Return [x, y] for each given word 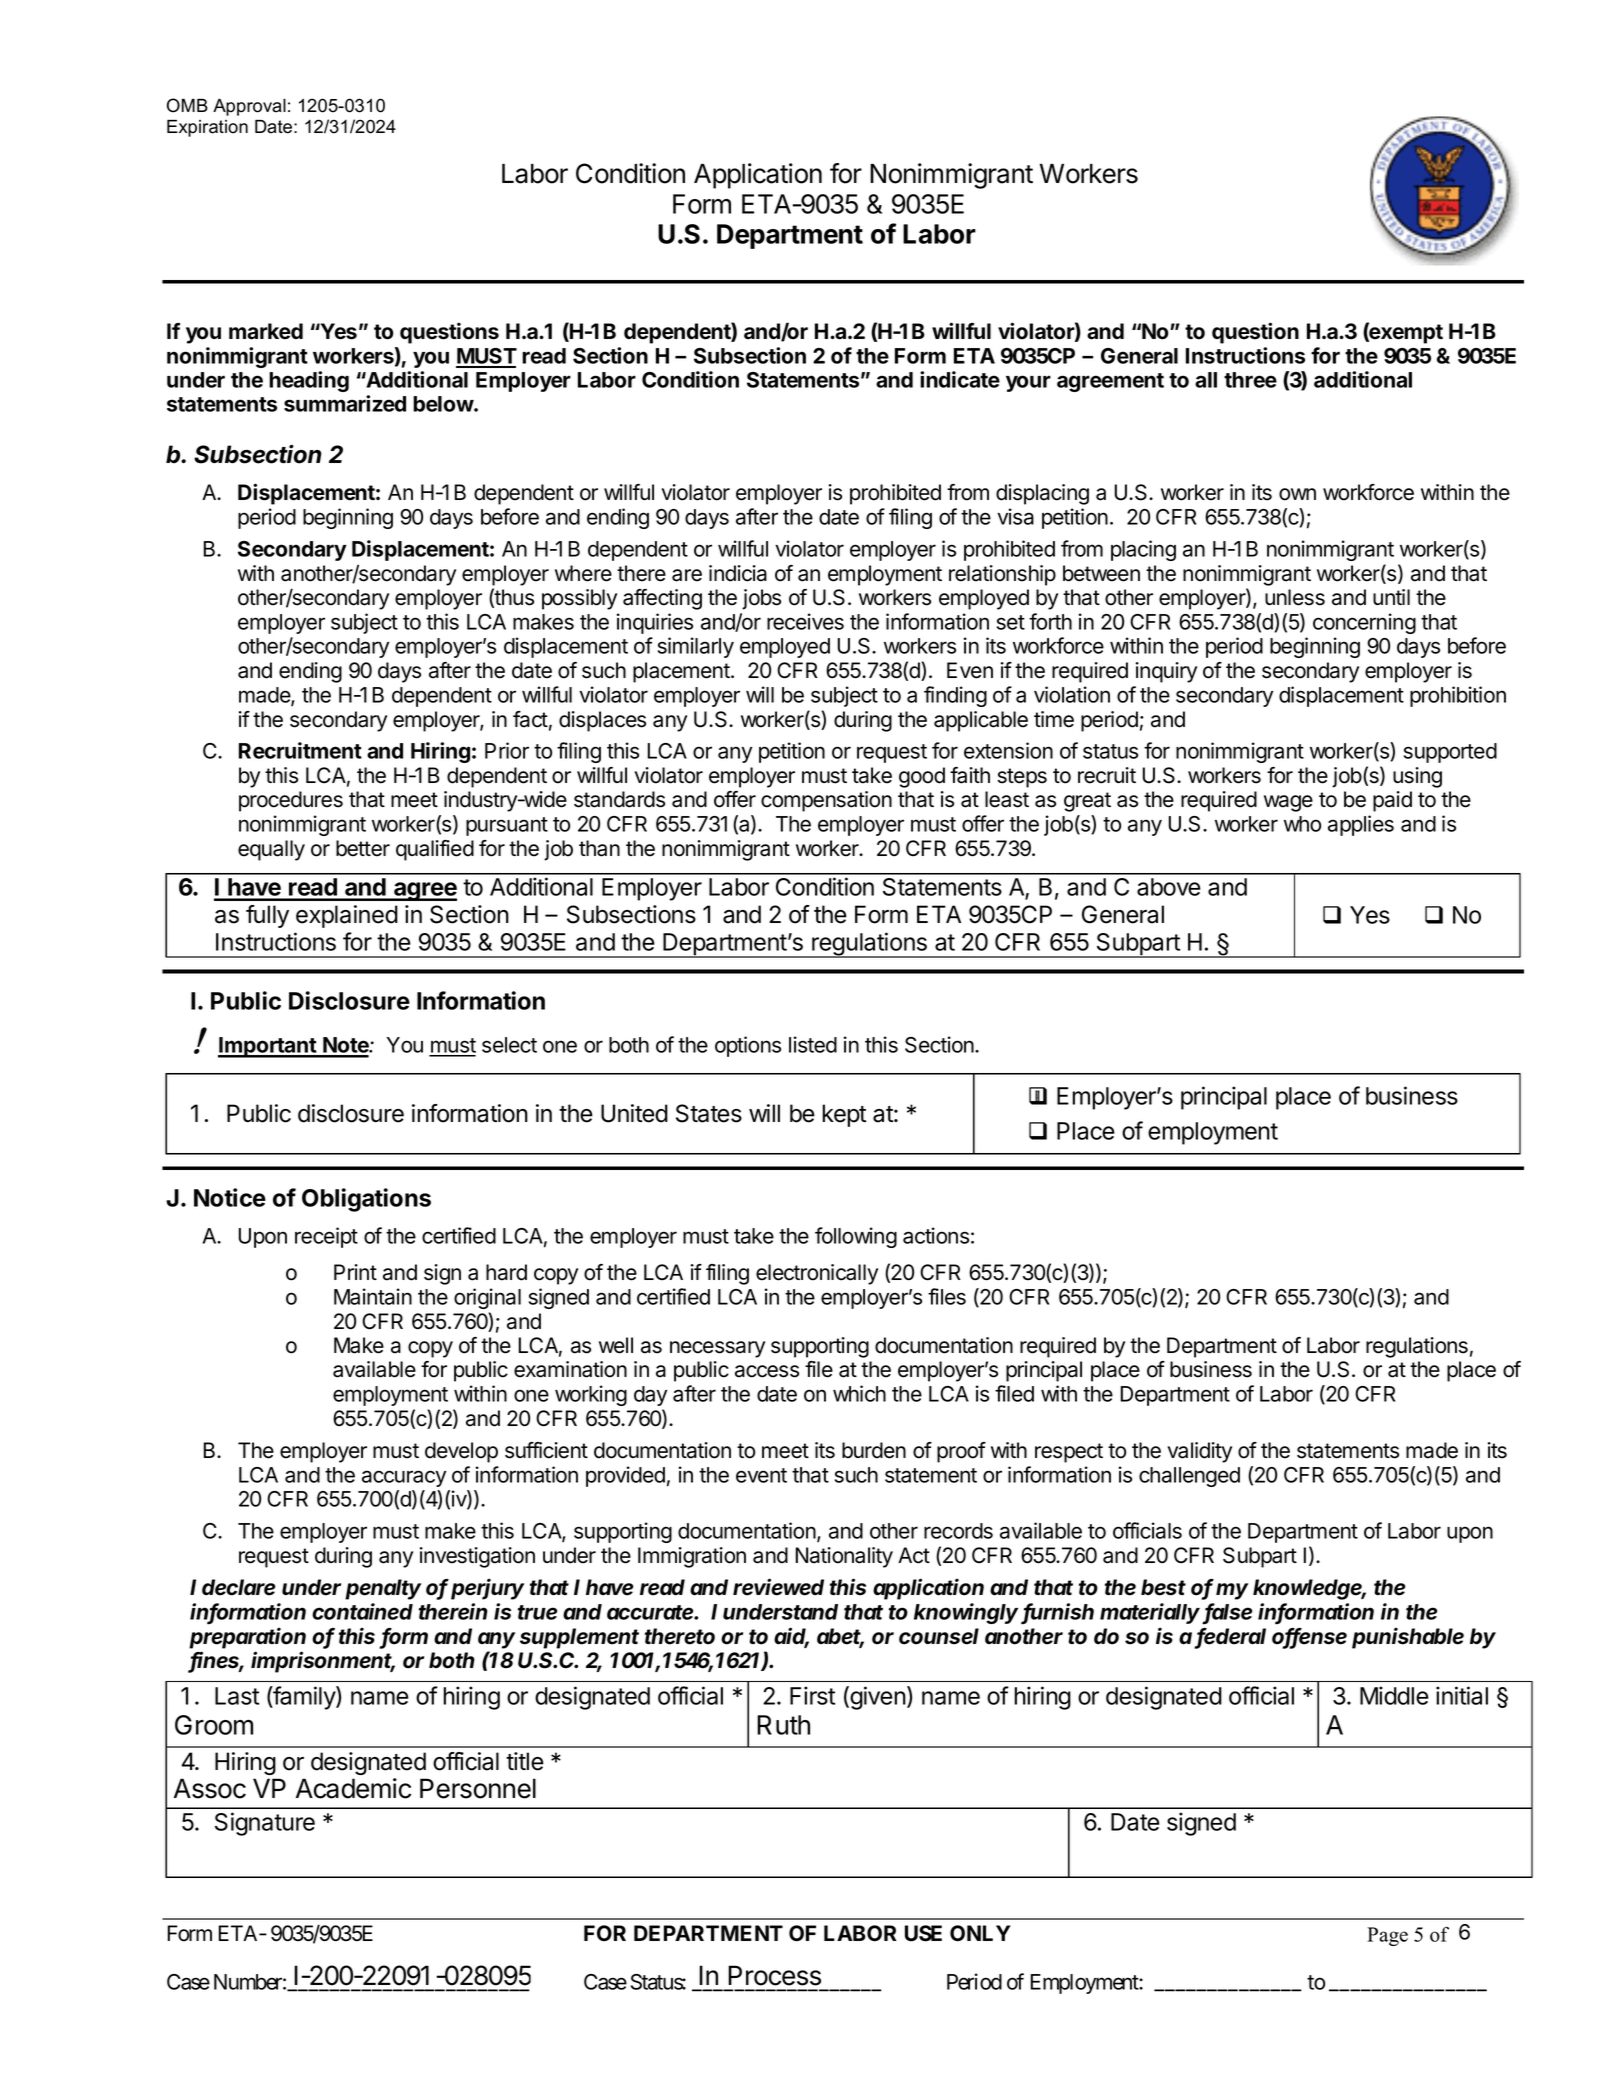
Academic [353, 1788]
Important [268, 1047]
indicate [960, 379]
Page [1387, 1936]
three [1250, 380]
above [1169, 887]
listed [813, 1044]
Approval [249, 107]
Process [774, 1975]
